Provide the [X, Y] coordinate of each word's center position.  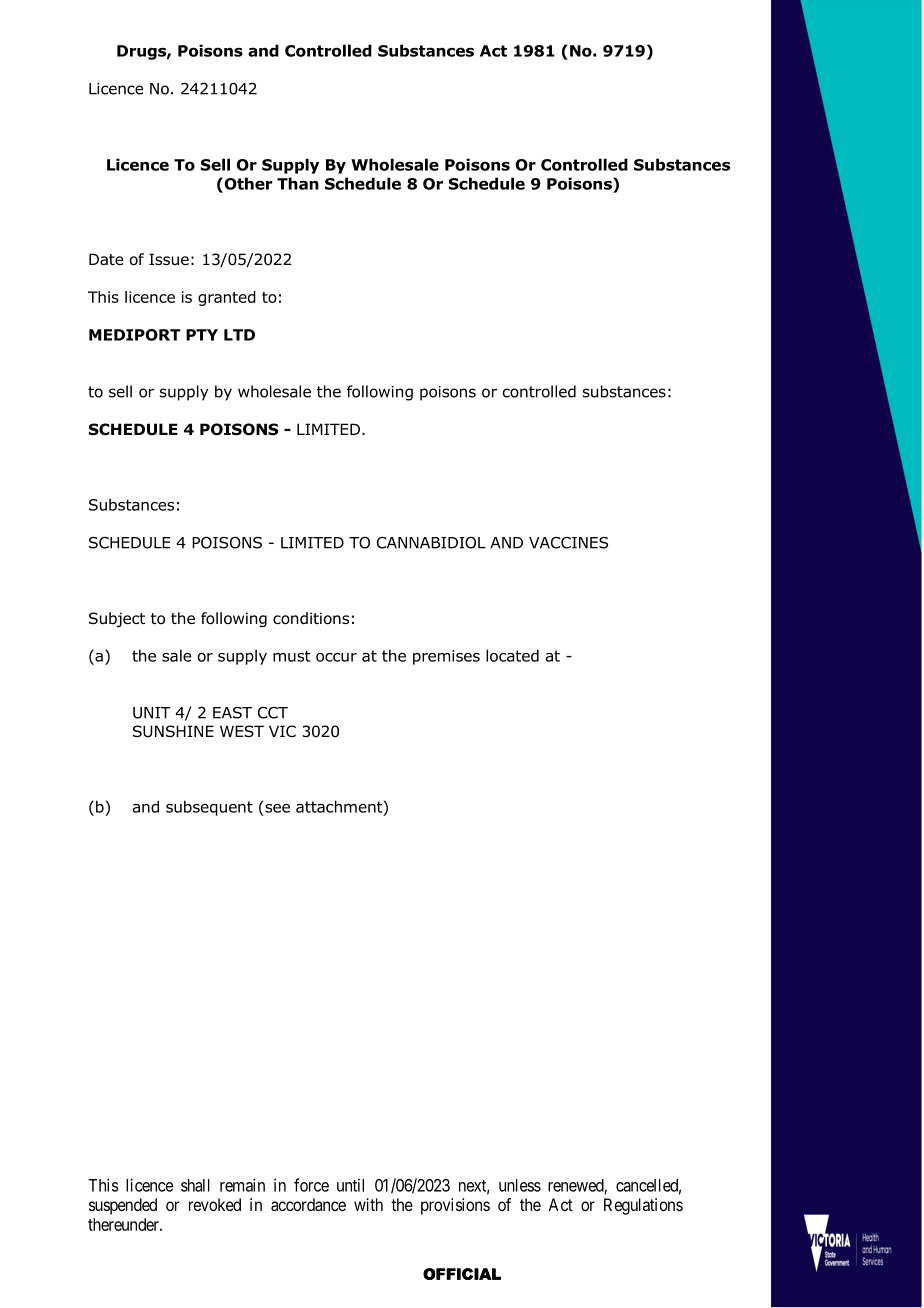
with [368, 1204]
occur [336, 657]
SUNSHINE [173, 731]
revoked [215, 1204]
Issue [169, 259]
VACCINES [568, 543]
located [512, 655]
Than [298, 183]
